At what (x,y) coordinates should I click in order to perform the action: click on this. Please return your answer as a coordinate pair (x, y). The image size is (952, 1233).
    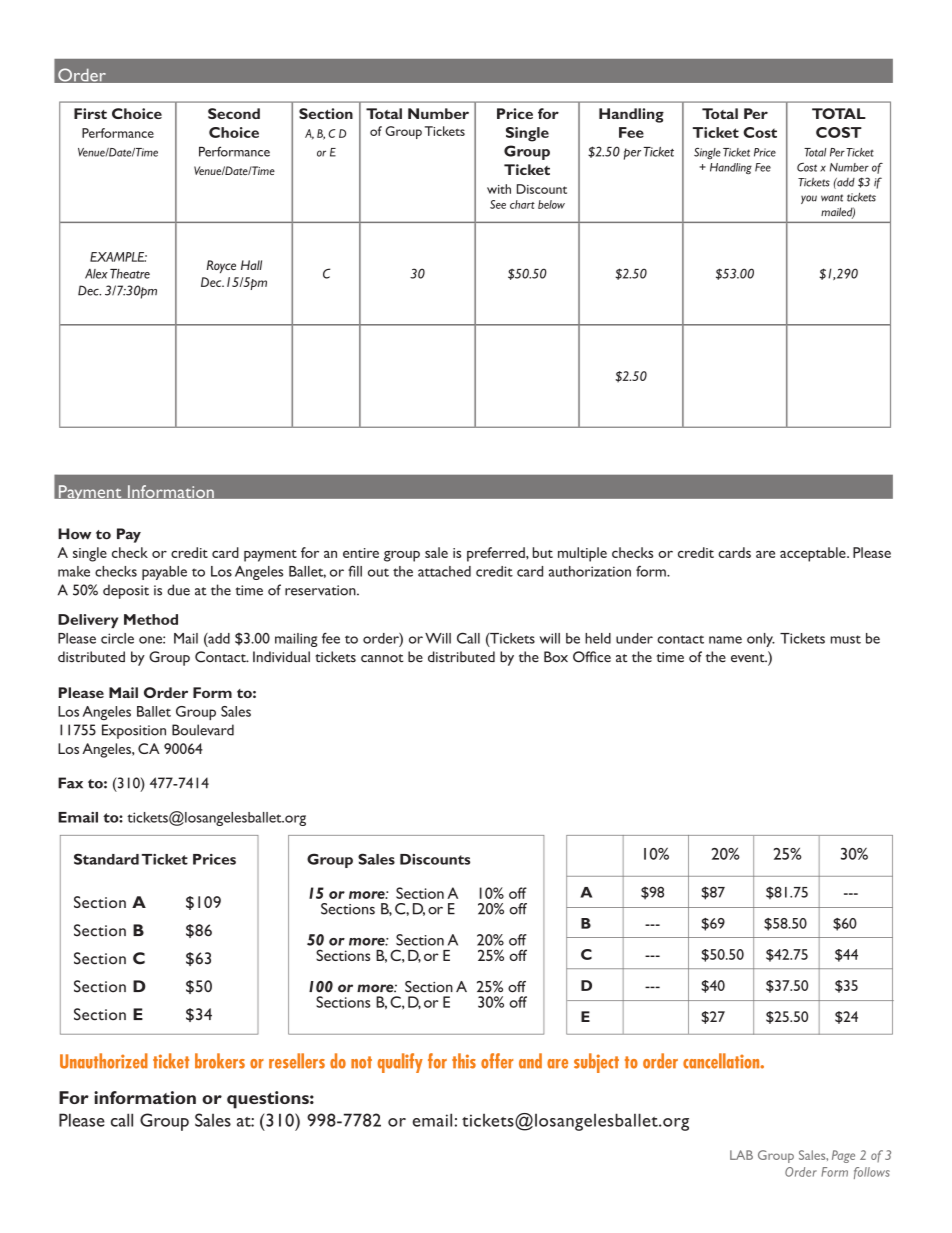
    Looking at the image, I should click on (464, 1061).
